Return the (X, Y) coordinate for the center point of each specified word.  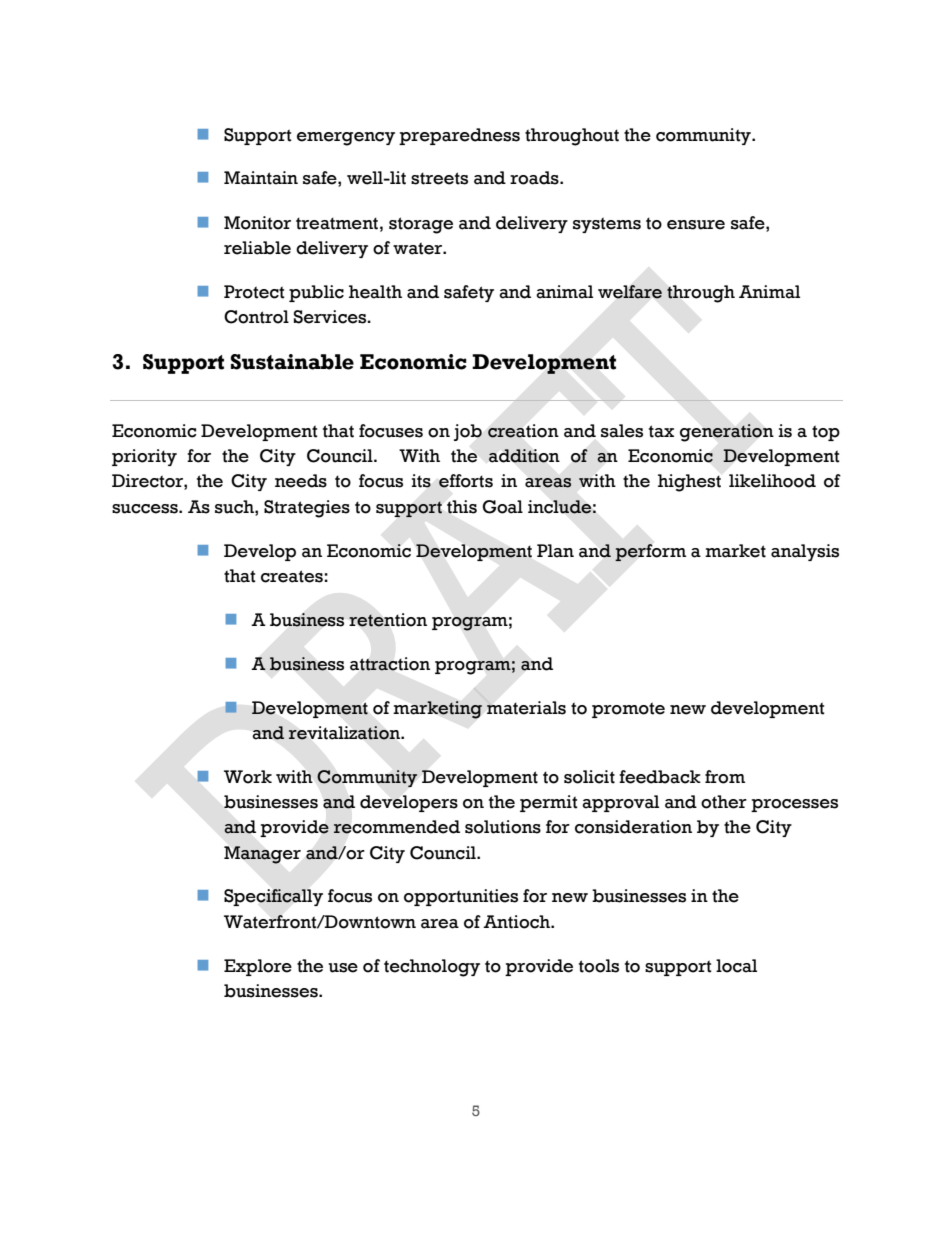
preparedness (459, 136)
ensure (696, 225)
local (736, 966)
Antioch (517, 922)
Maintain (261, 178)
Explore (258, 967)
